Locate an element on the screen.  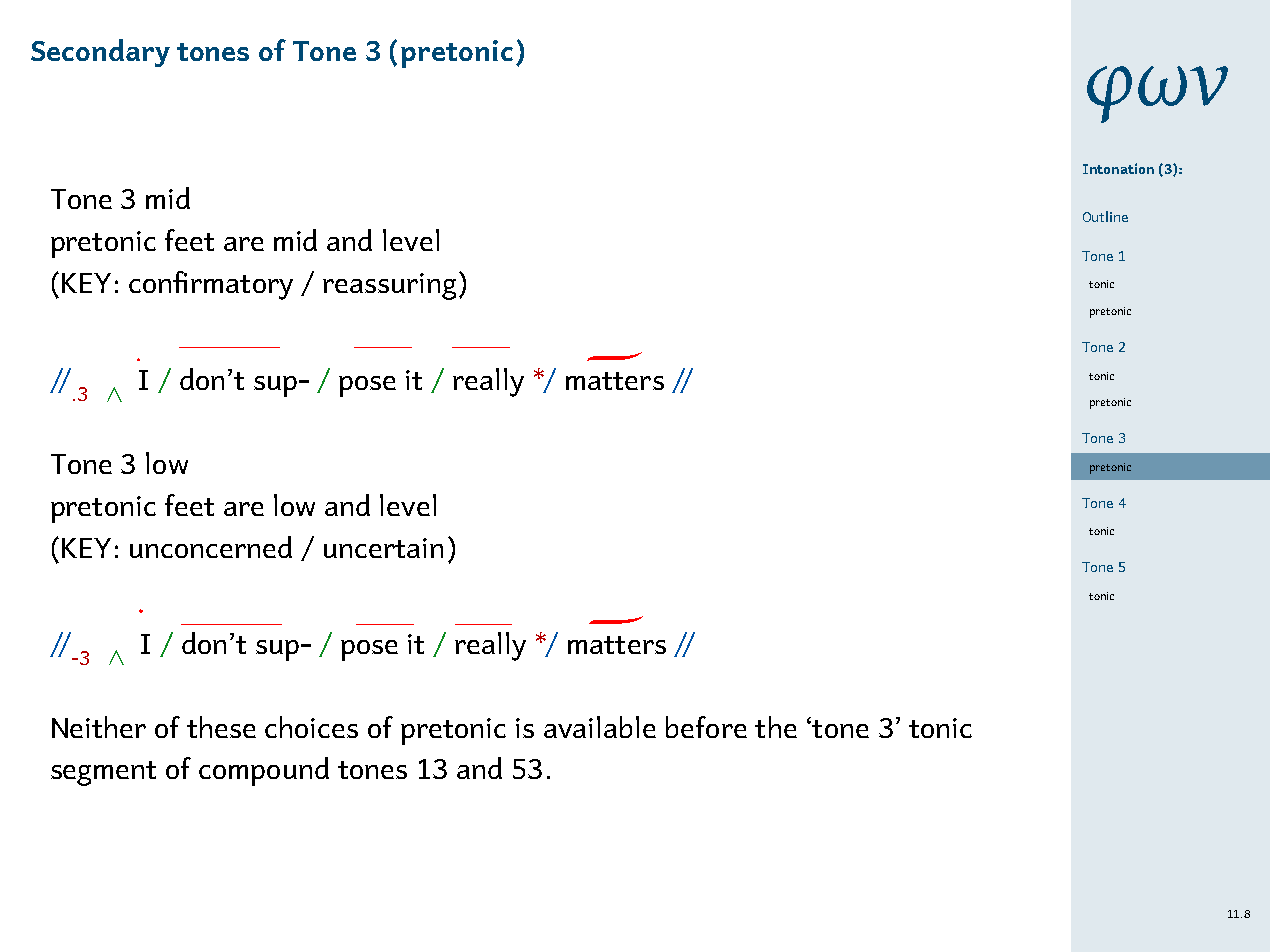
available is located at coordinates (600, 727).
